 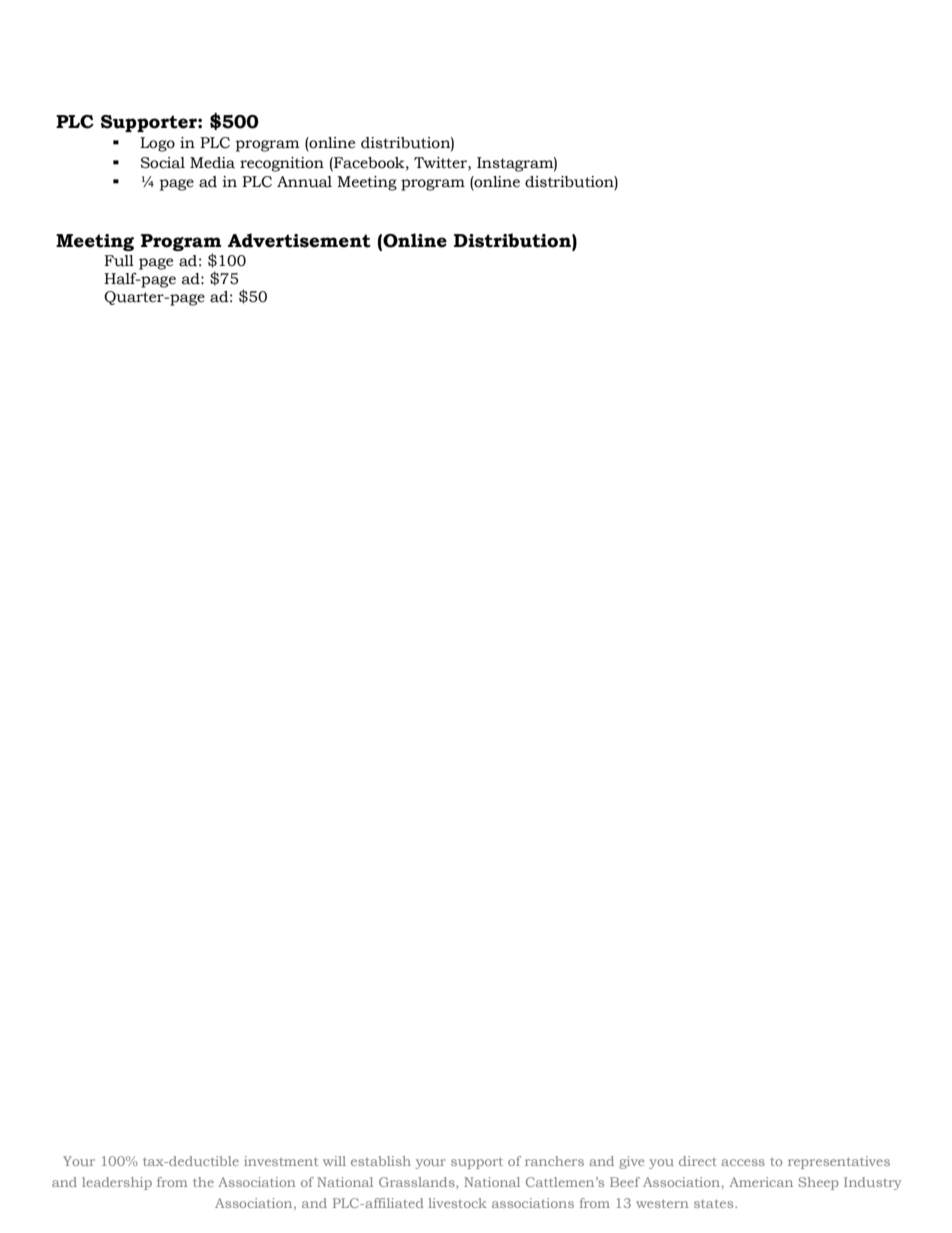 I want to click on the, so click(x=203, y=1182).
